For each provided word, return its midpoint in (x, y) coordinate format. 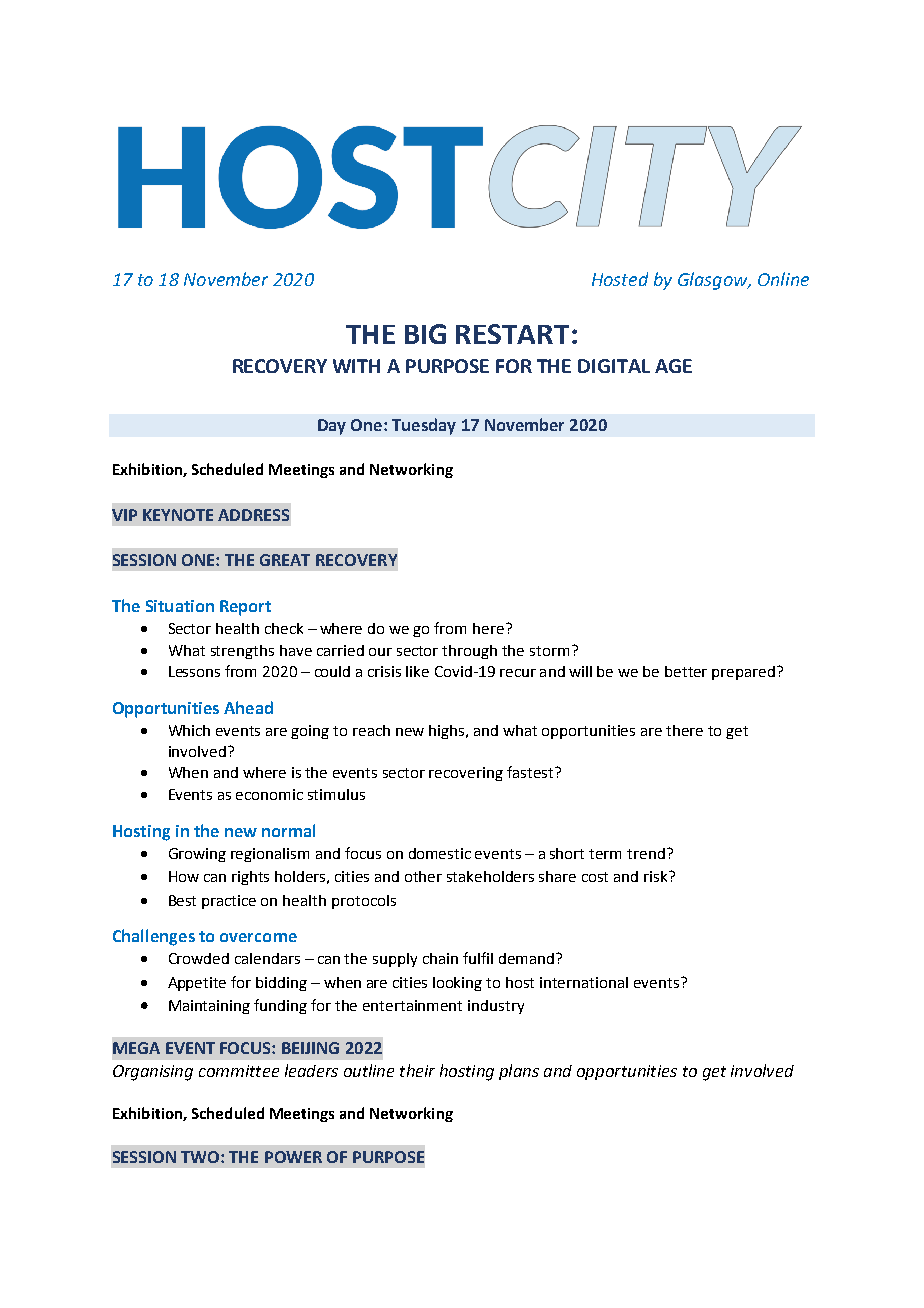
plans (519, 1072)
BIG (425, 334)
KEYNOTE (178, 515)
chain (440, 958)
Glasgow (714, 281)
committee (239, 1071)
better (686, 671)
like (417, 671)
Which (189, 730)
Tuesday (424, 426)
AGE (673, 366)
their (417, 1070)
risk (657, 876)
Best (182, 900)
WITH (356, 366)
